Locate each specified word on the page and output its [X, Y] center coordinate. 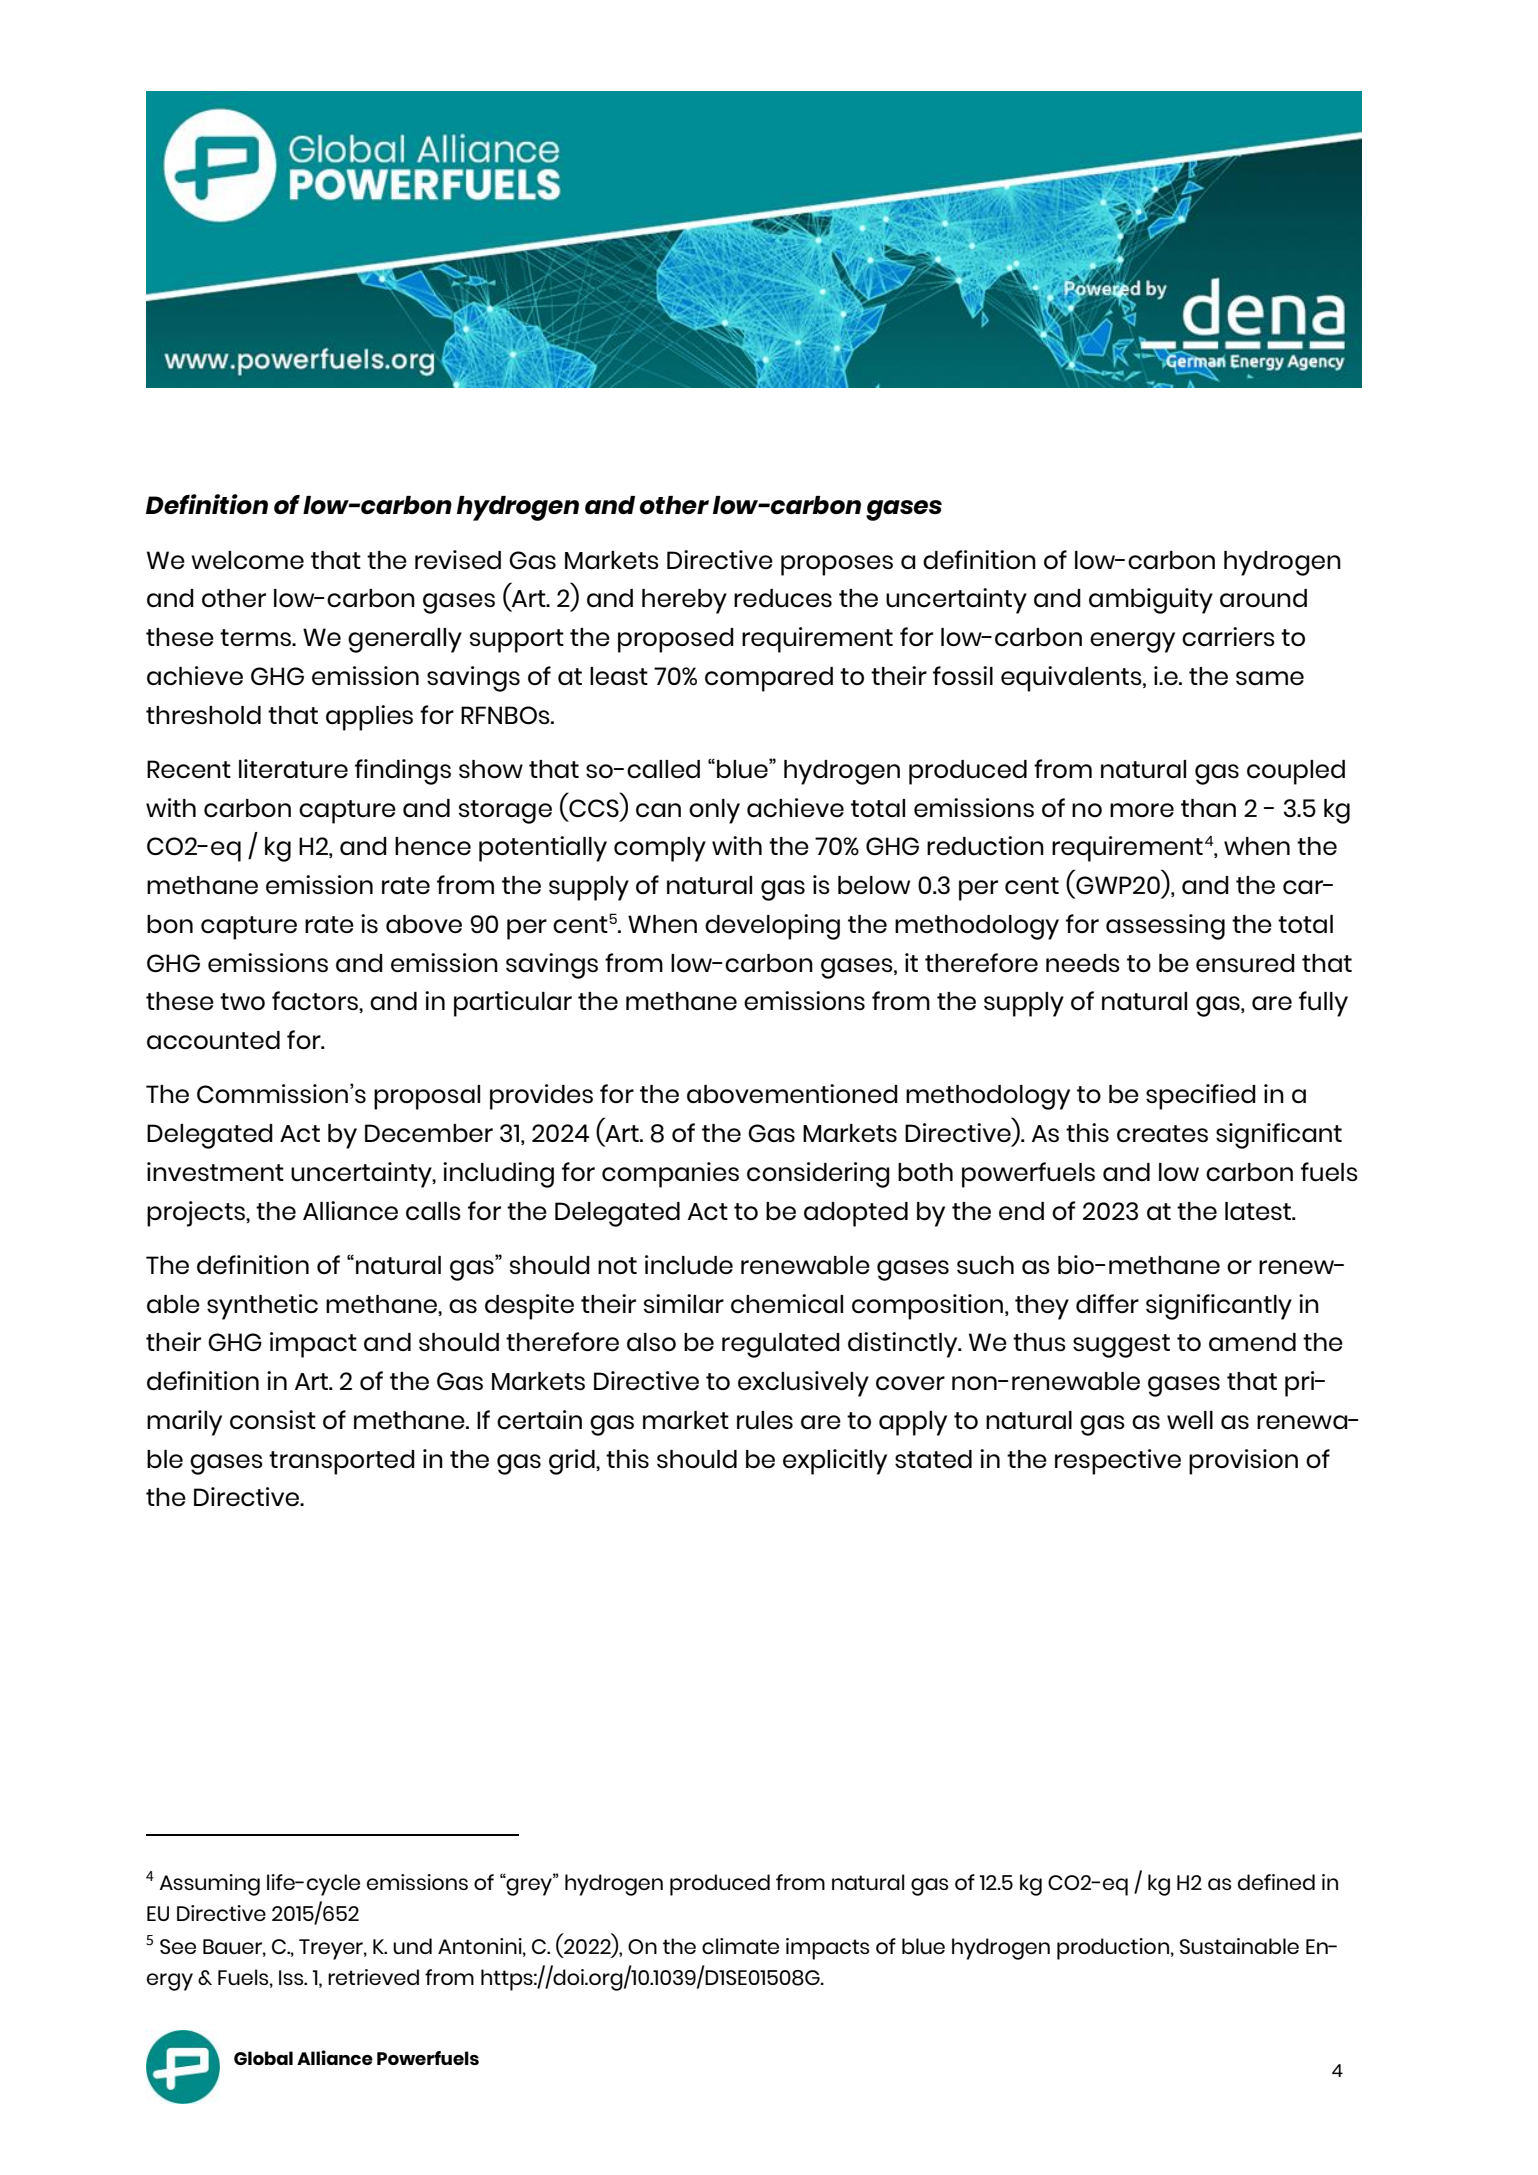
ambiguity [1151, 601]
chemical [787, 1303]
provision [1243, 1462]
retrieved [373, 1977]
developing [772, 927]
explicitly [835, 1462]
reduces [783, 598]
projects [197, 1214]
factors [316, 1000]
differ [1107, 1303]
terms [256, 637]
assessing [1165, 927]
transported [342, 1462]
